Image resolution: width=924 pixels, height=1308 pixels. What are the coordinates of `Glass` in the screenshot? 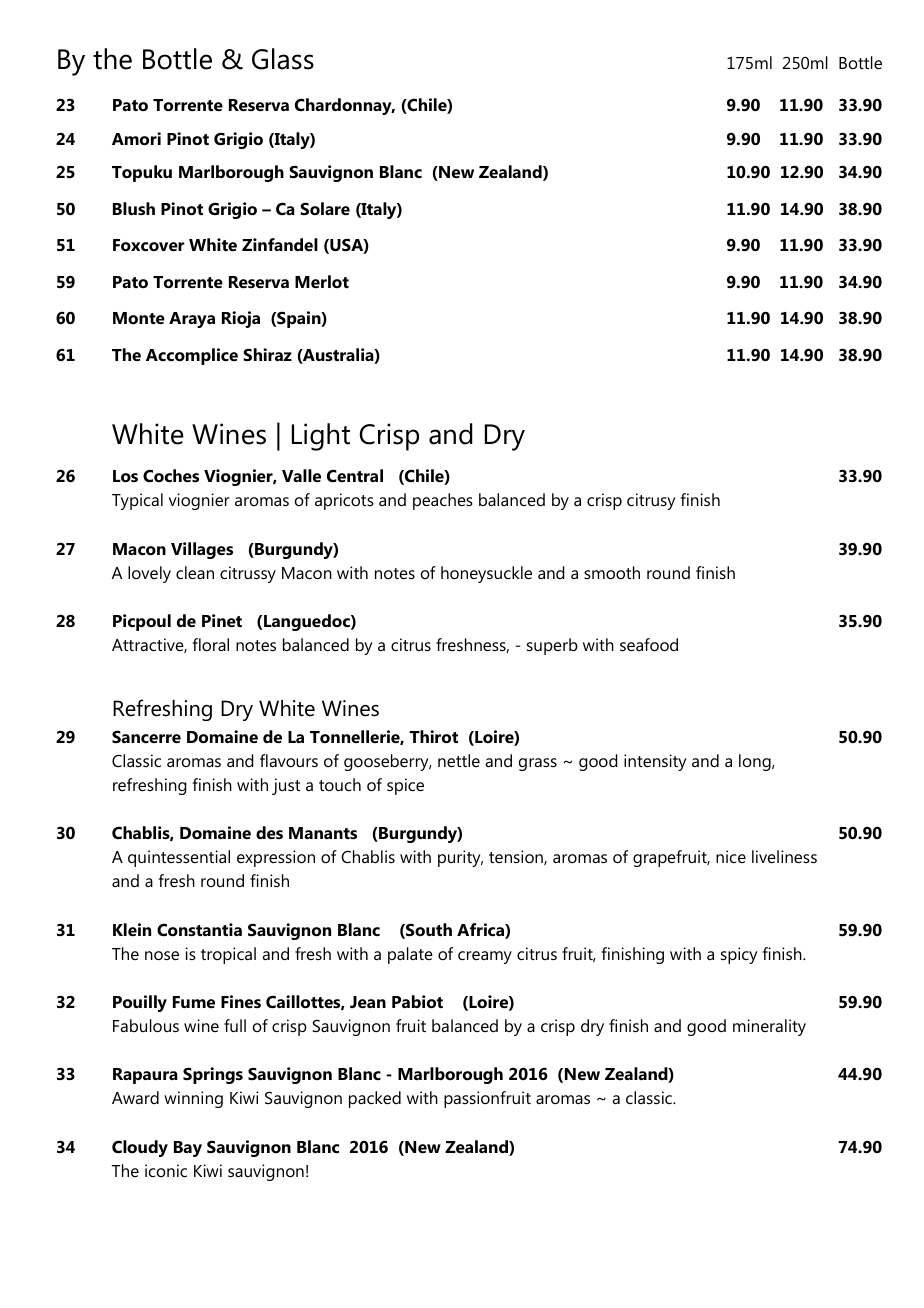 It's located at (283, 59).
